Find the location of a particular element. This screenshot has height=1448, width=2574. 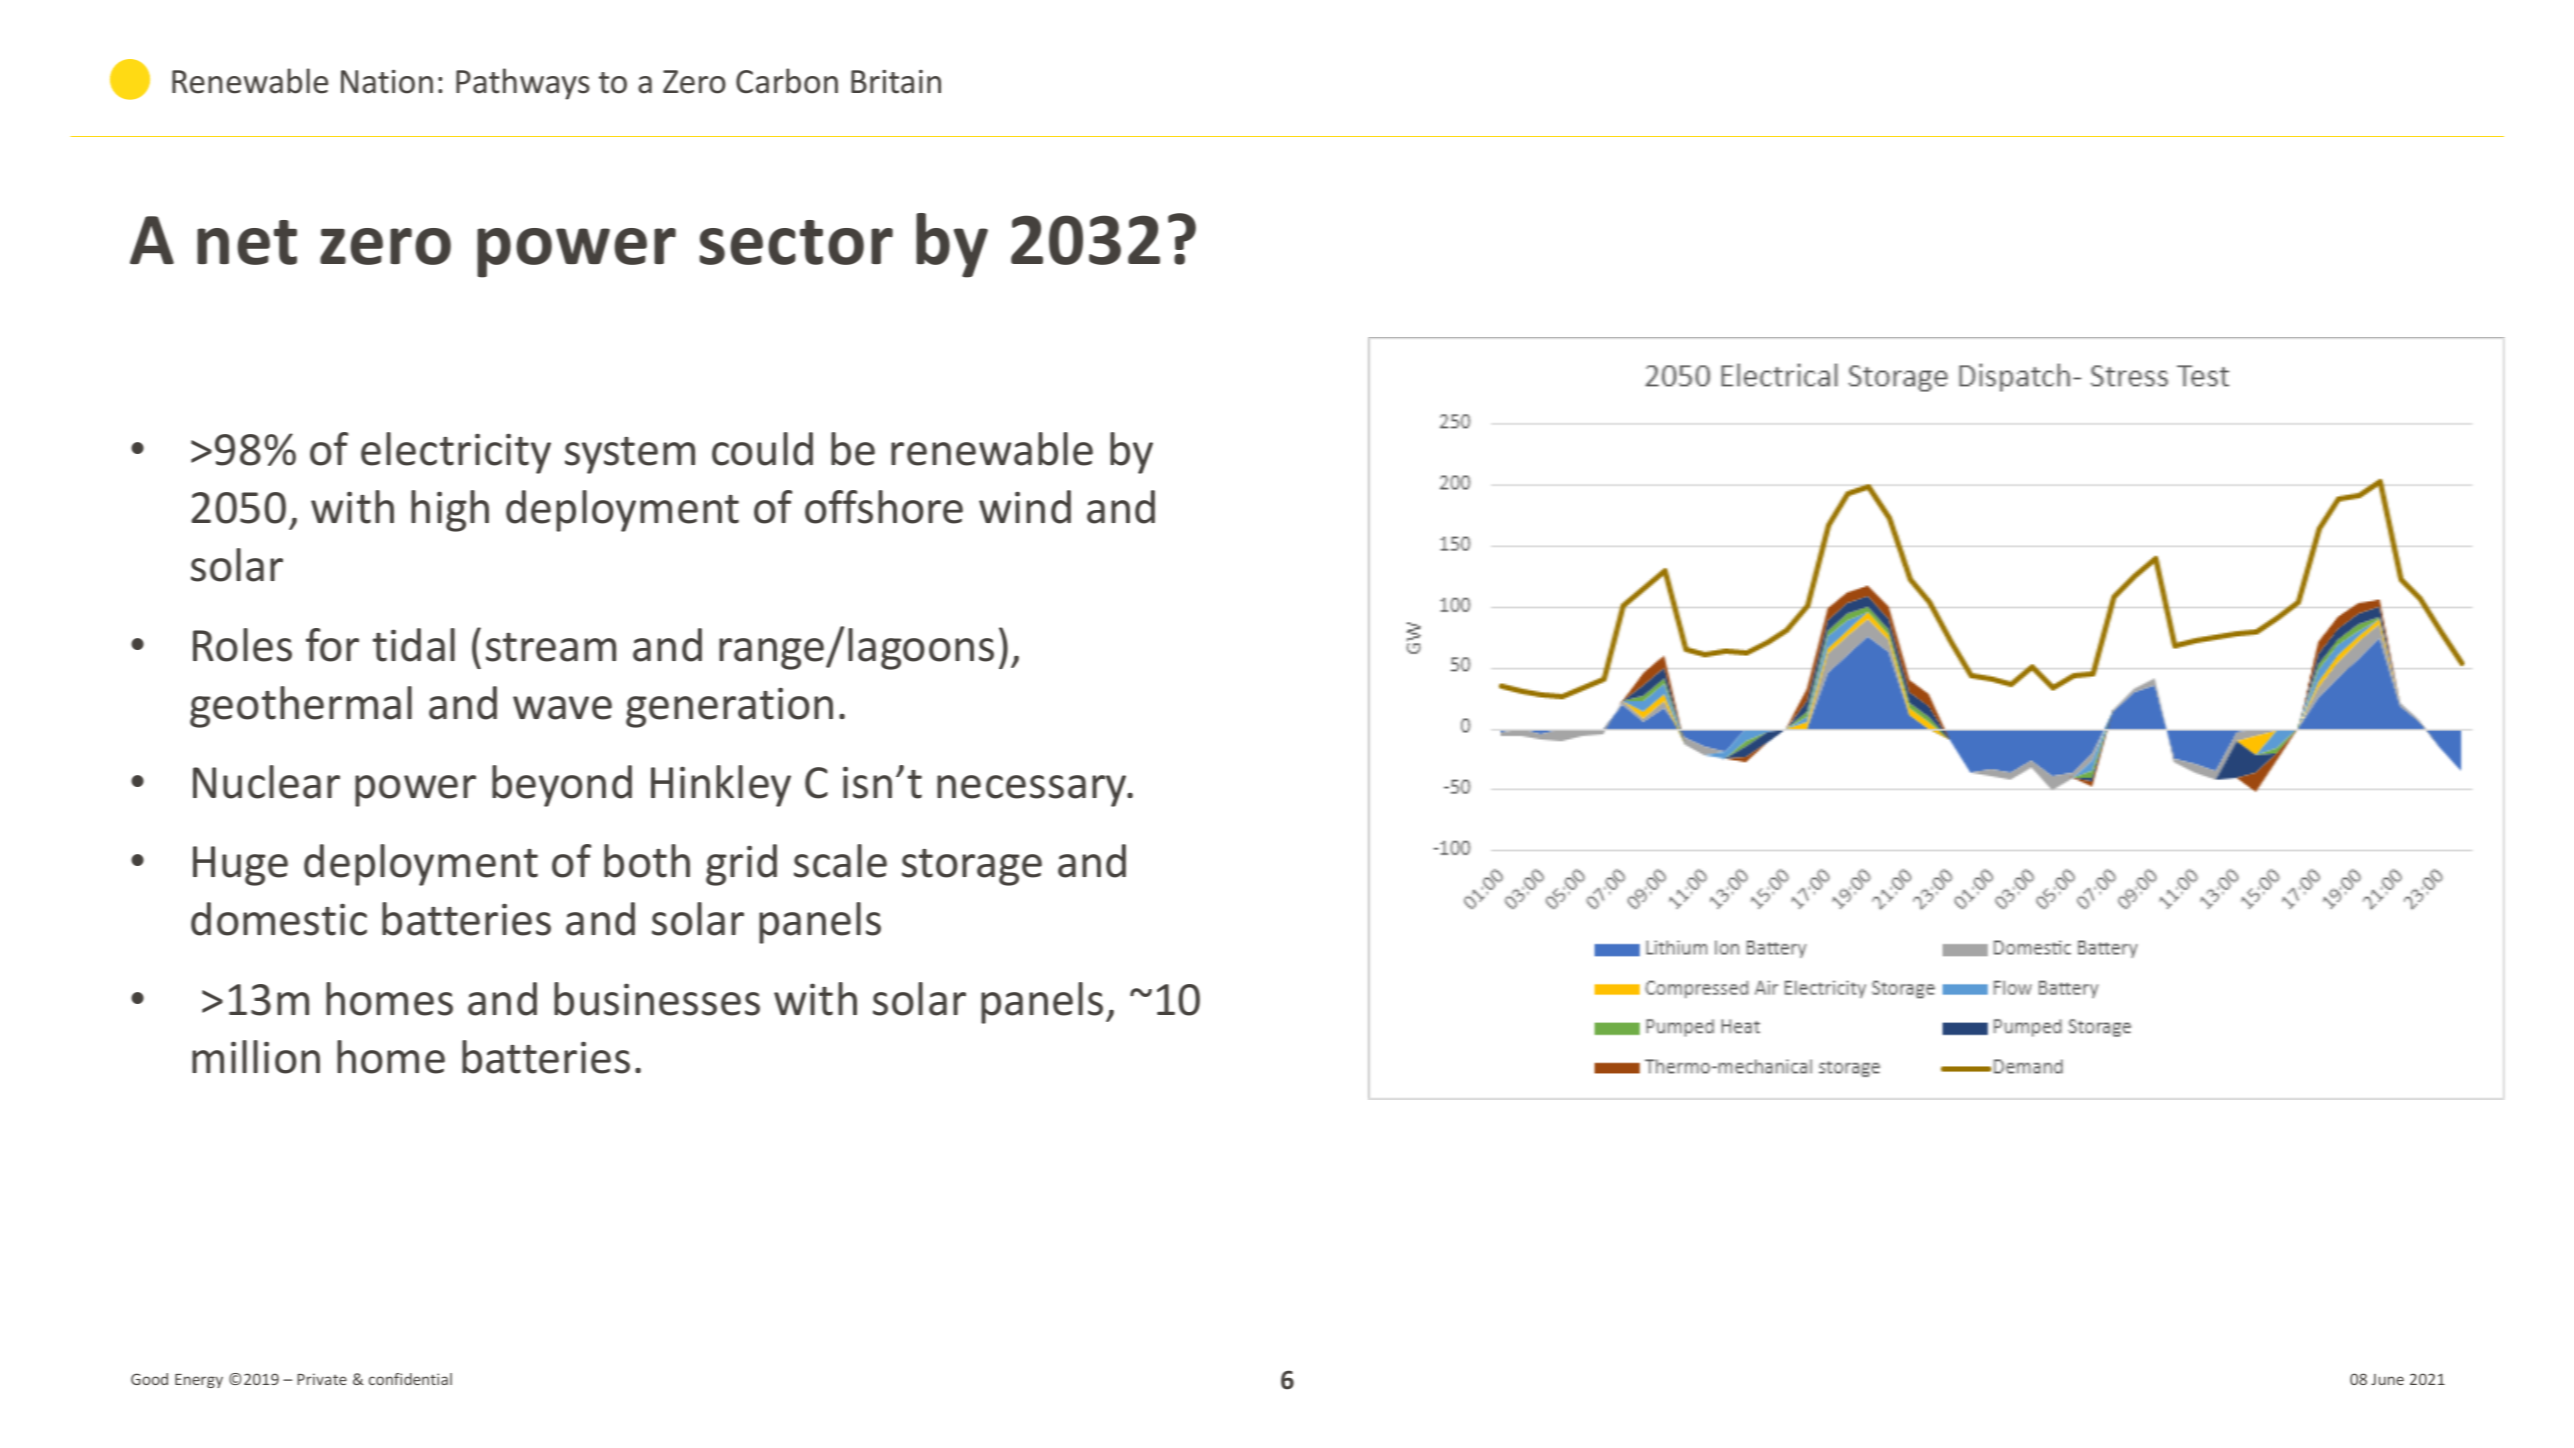

Private is located at coordinates (322, 1379).
